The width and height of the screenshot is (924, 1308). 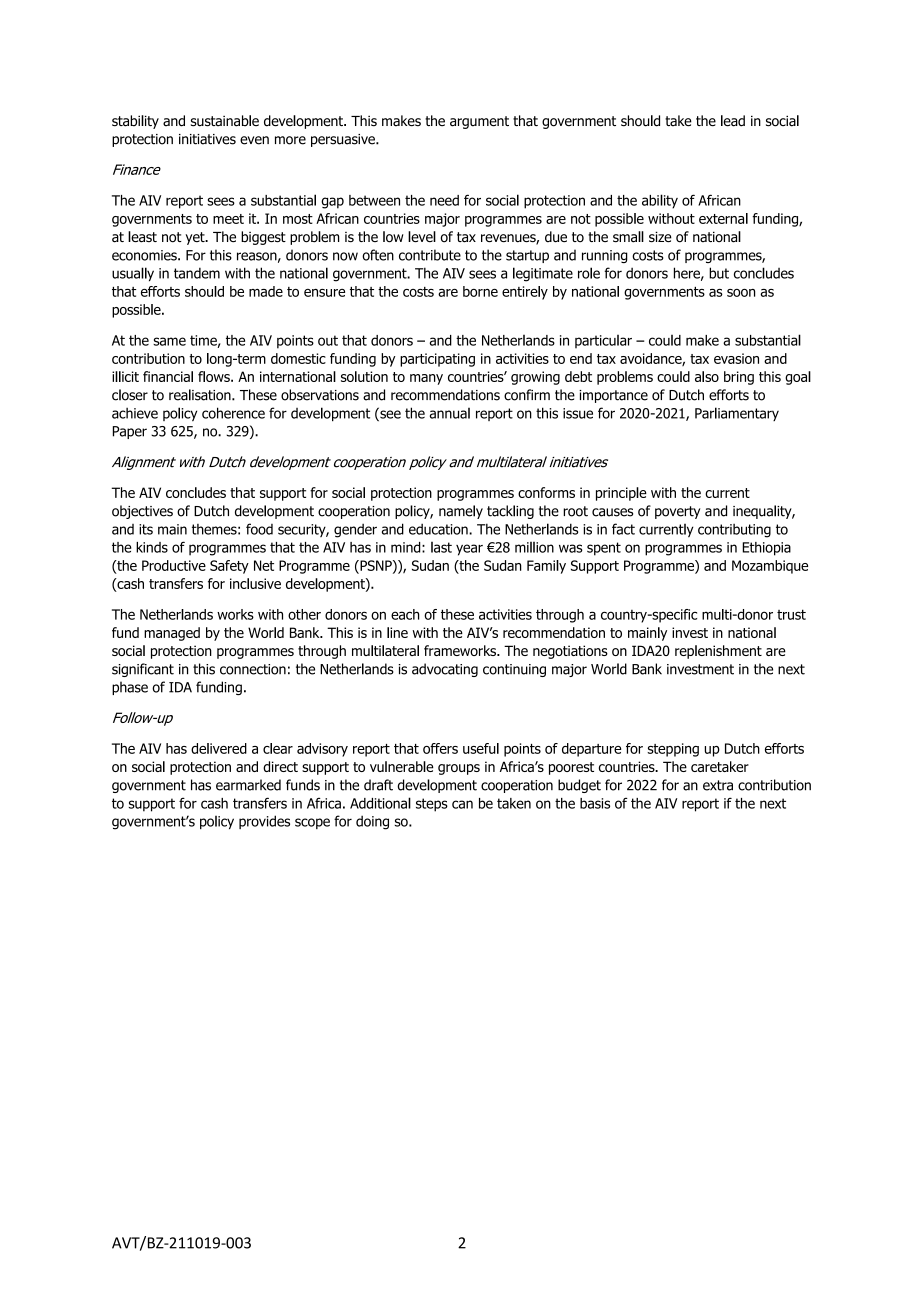 I want to click on advocating, so click(x=445, y=670).
